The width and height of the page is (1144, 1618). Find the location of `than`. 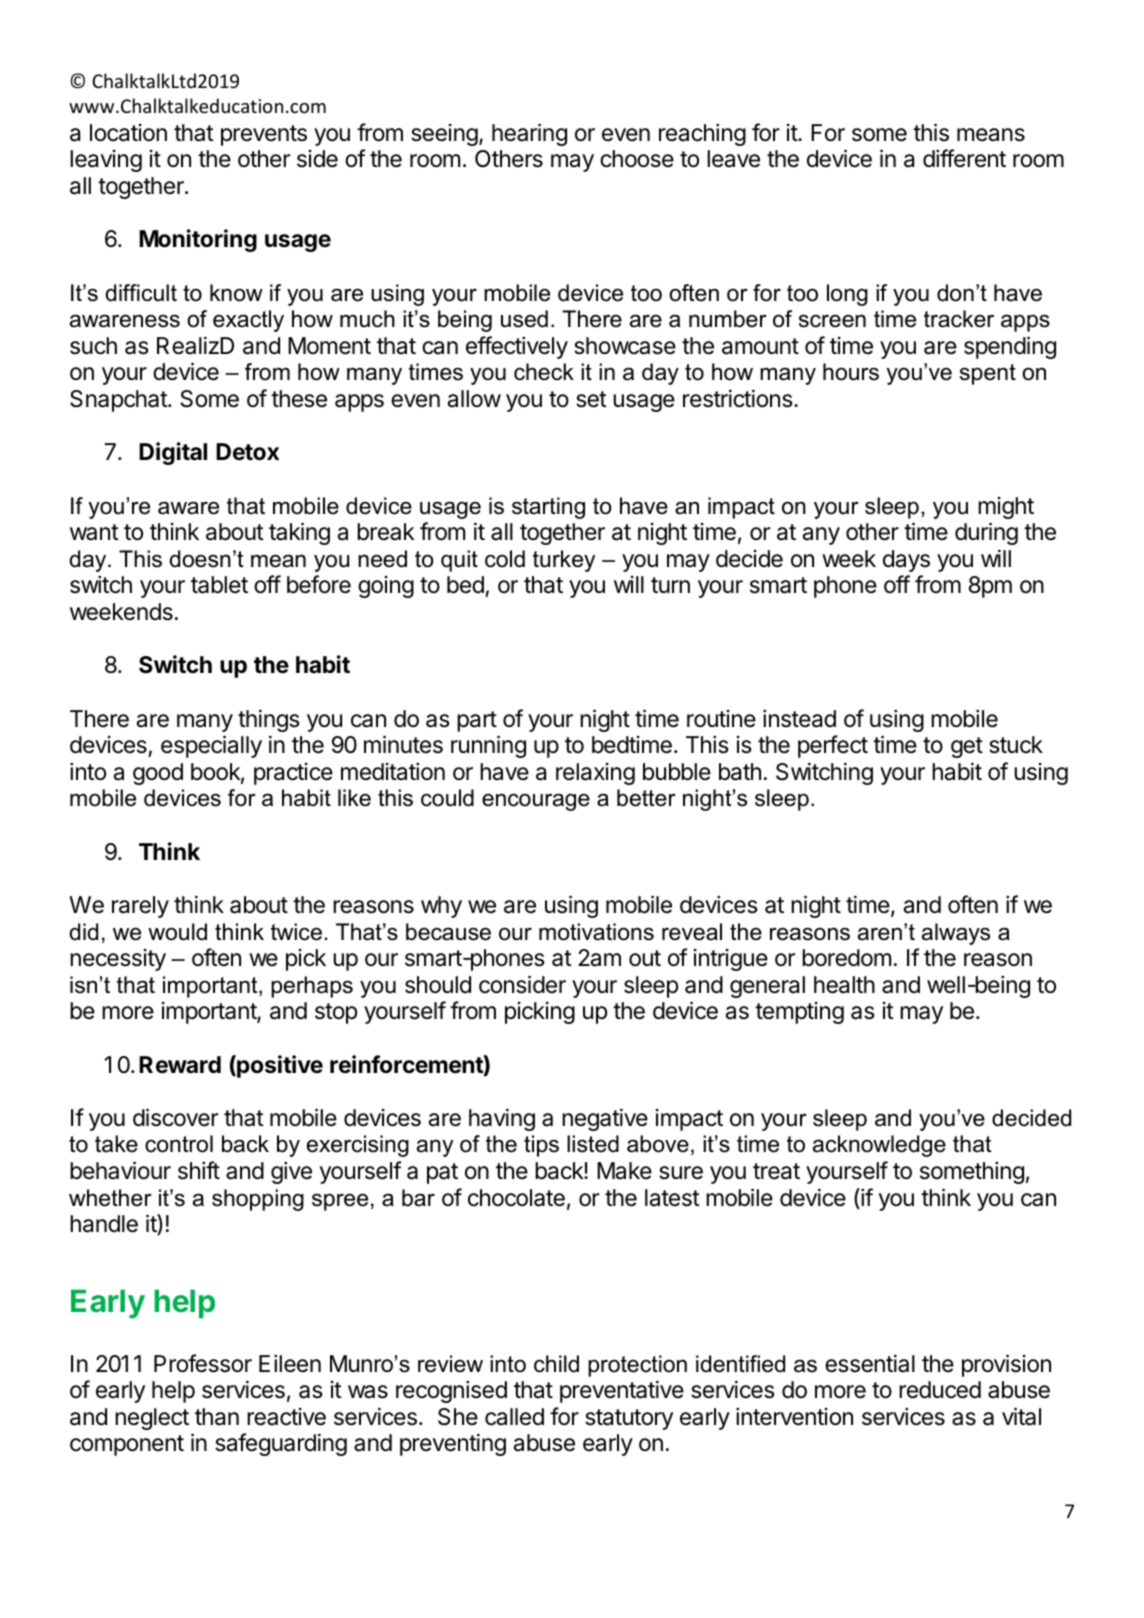

than is located at coordinates (217, 1417).
